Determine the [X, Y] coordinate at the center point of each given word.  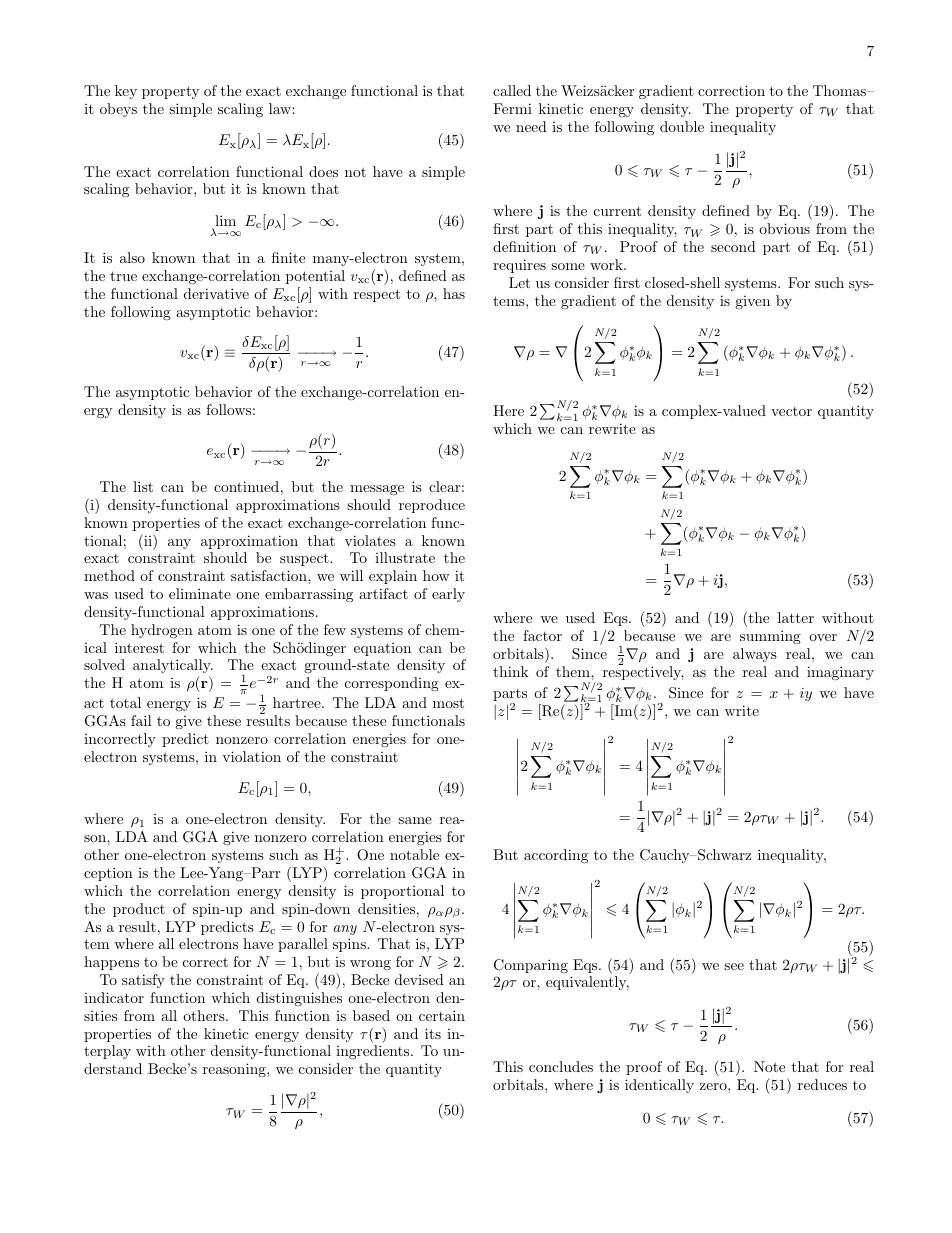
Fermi [512, 108]
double [682, 126]
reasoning [235, 1070]
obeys [118, 110]
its [433, 1033]
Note [769, 1066]
